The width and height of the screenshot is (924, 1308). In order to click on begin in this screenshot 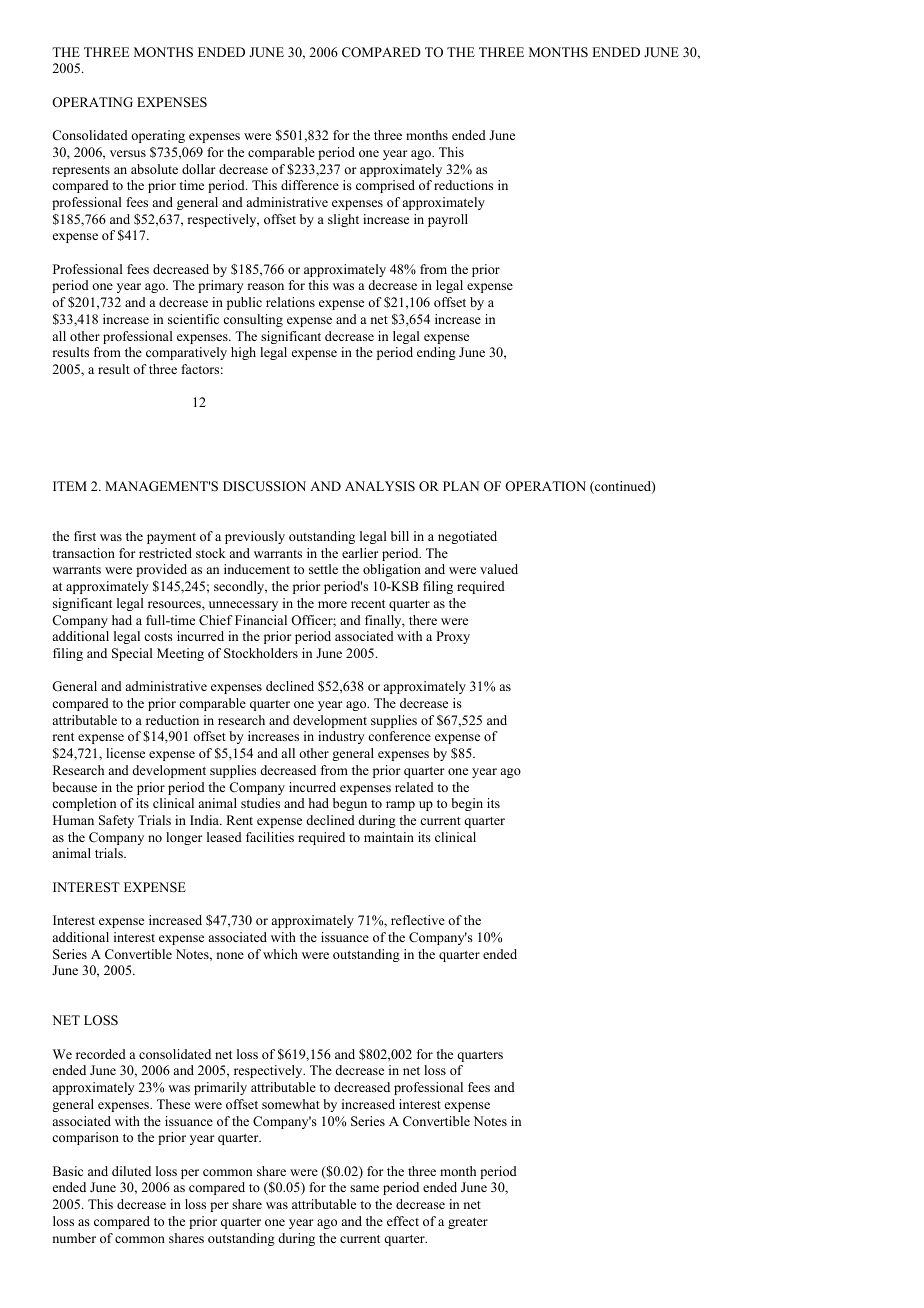, I will do `click(467, 804)`.
